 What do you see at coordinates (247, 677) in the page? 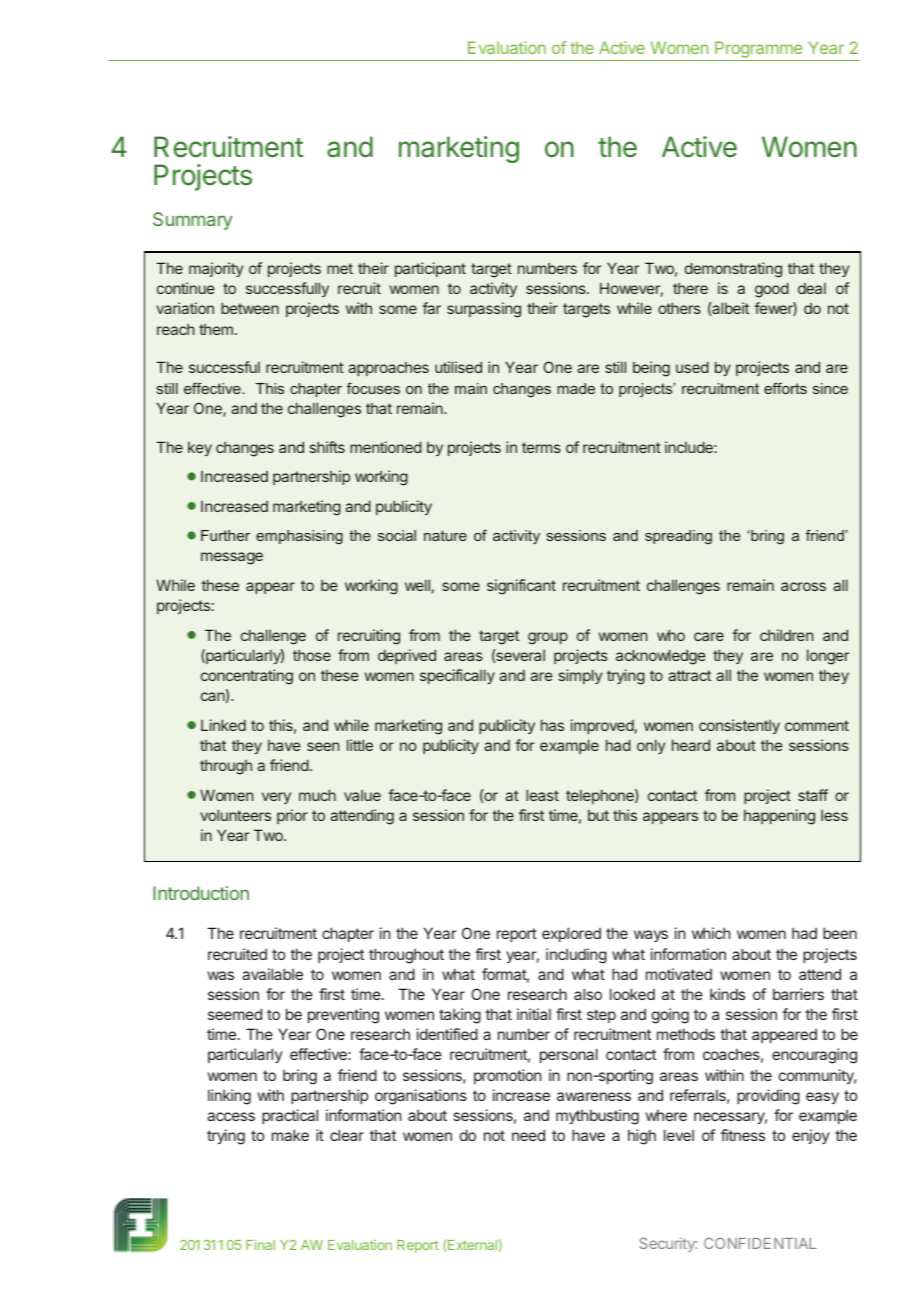
I see `concentrating` at bounding box center [247, 677].
